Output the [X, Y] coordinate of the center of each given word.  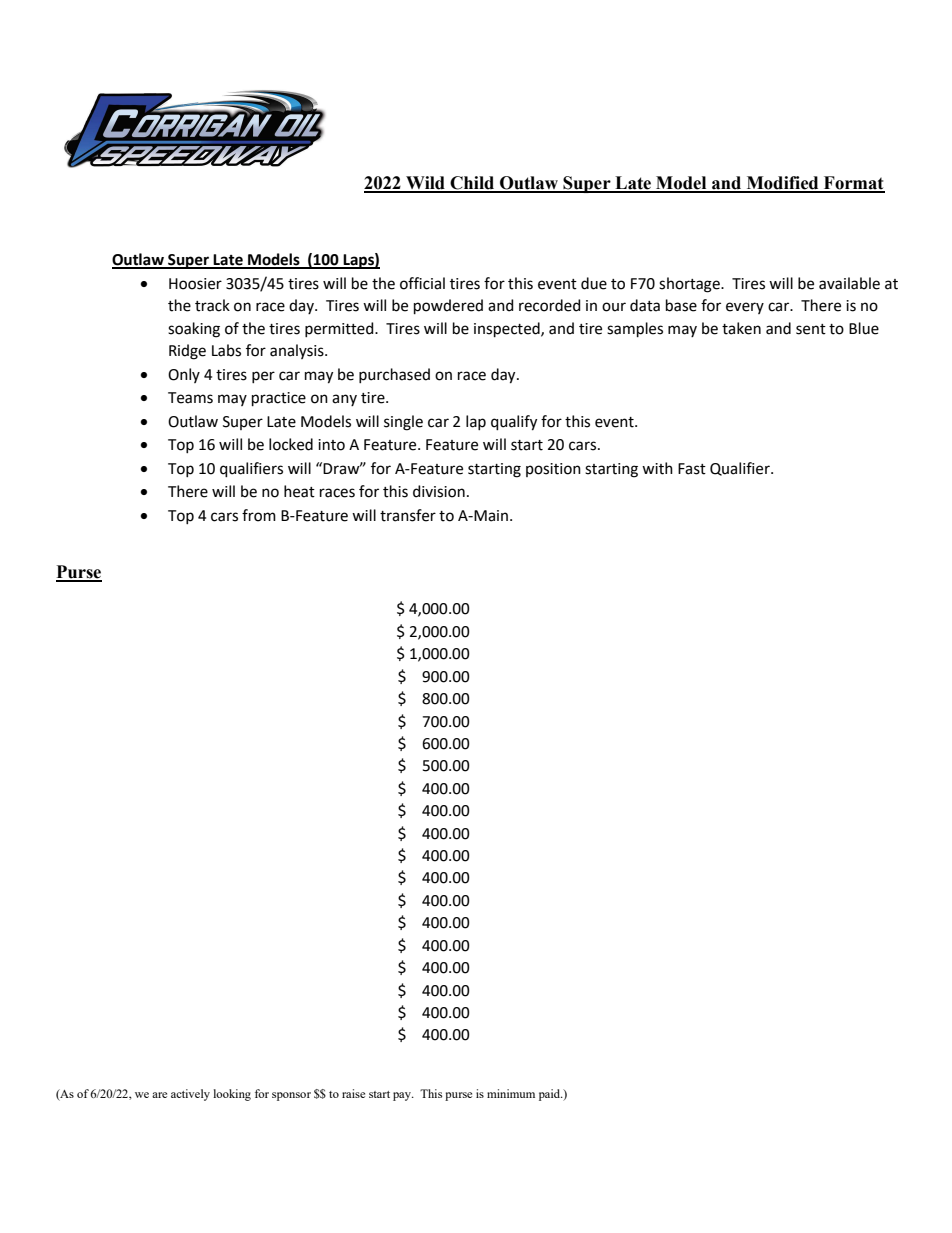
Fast [692, 469]
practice [279, 399]
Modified [782, 184]
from [259, 515]
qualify [514, 423]
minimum [511, 1093]
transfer [408, 515]
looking [232, 1095]
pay [403, 1096]
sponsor [291, 1096]
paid [551, 1095]
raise [353, 1093]
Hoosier [195, 284]
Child [472, 184]
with [657, 468]
